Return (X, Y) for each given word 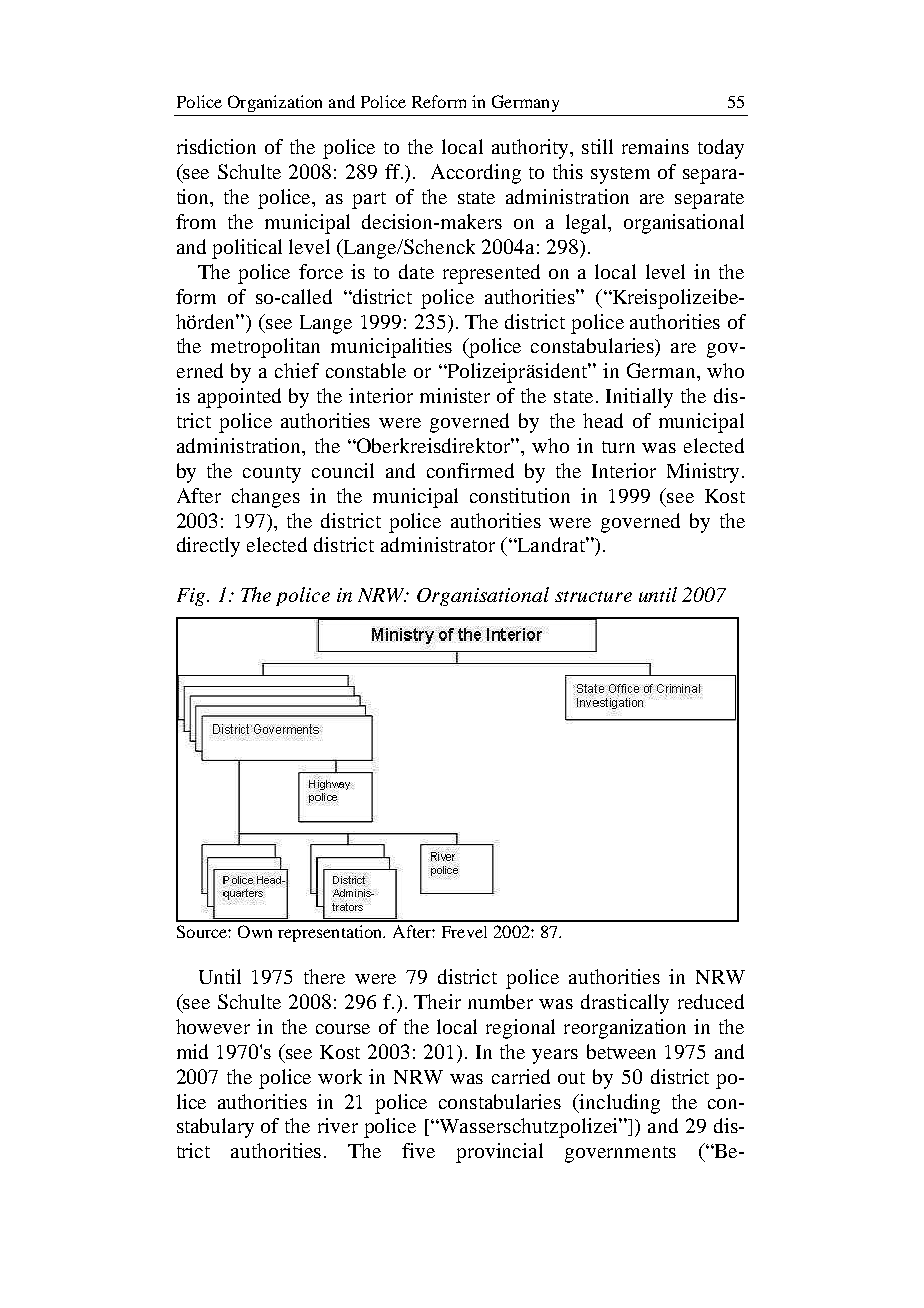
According (476, 174)
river (338, 1125)
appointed (239, 398)
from (196, 221)
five (418, 1150)
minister (455, 395)
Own (255, 931)
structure (593, 596)
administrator (438, 544)
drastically (625, 1004)
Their (437, 1001)
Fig (192, 597)
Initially (639, 398)
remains (655, 146)
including (618, 1104)
